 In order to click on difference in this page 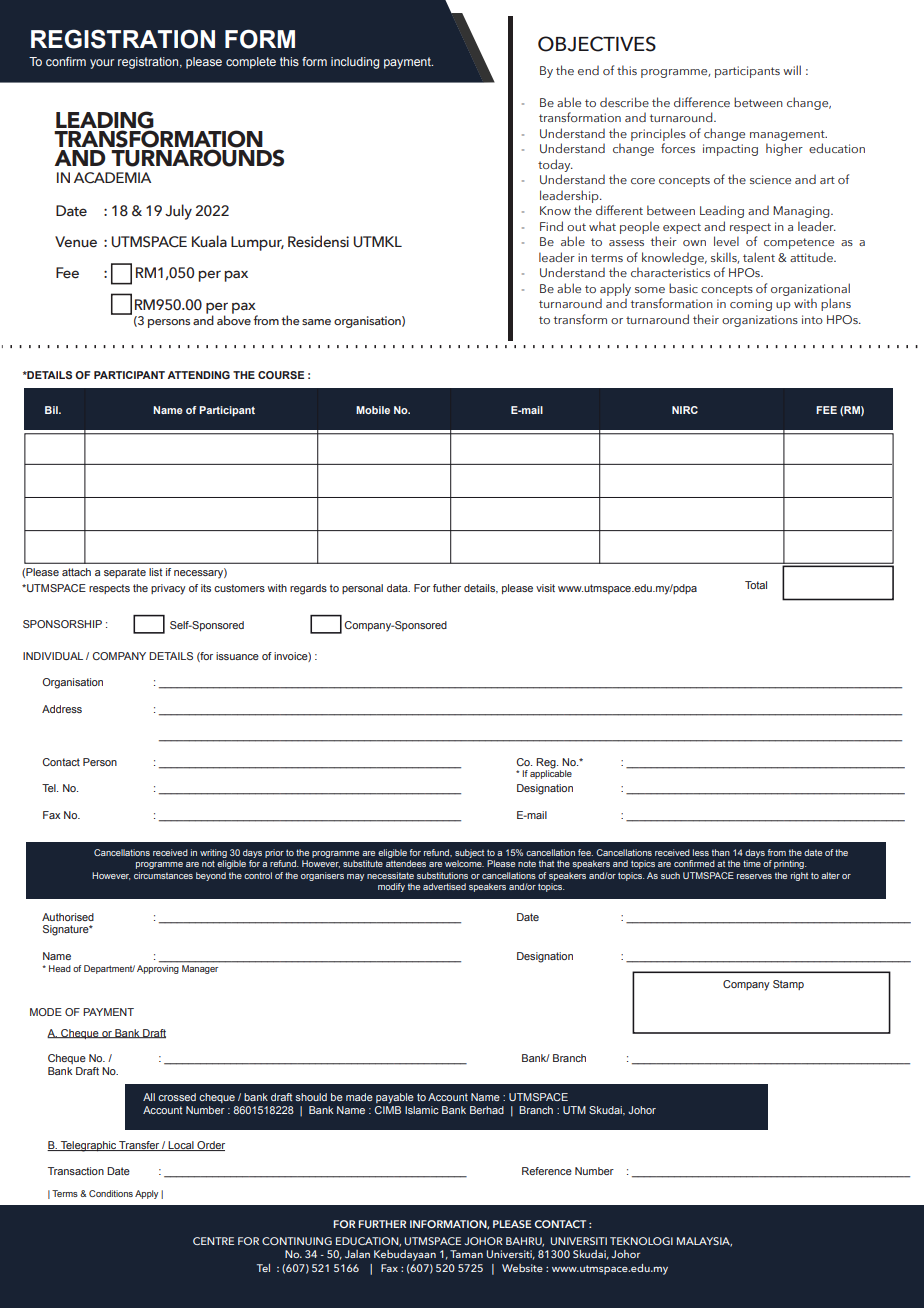, I will do `click(702, 102)`.
